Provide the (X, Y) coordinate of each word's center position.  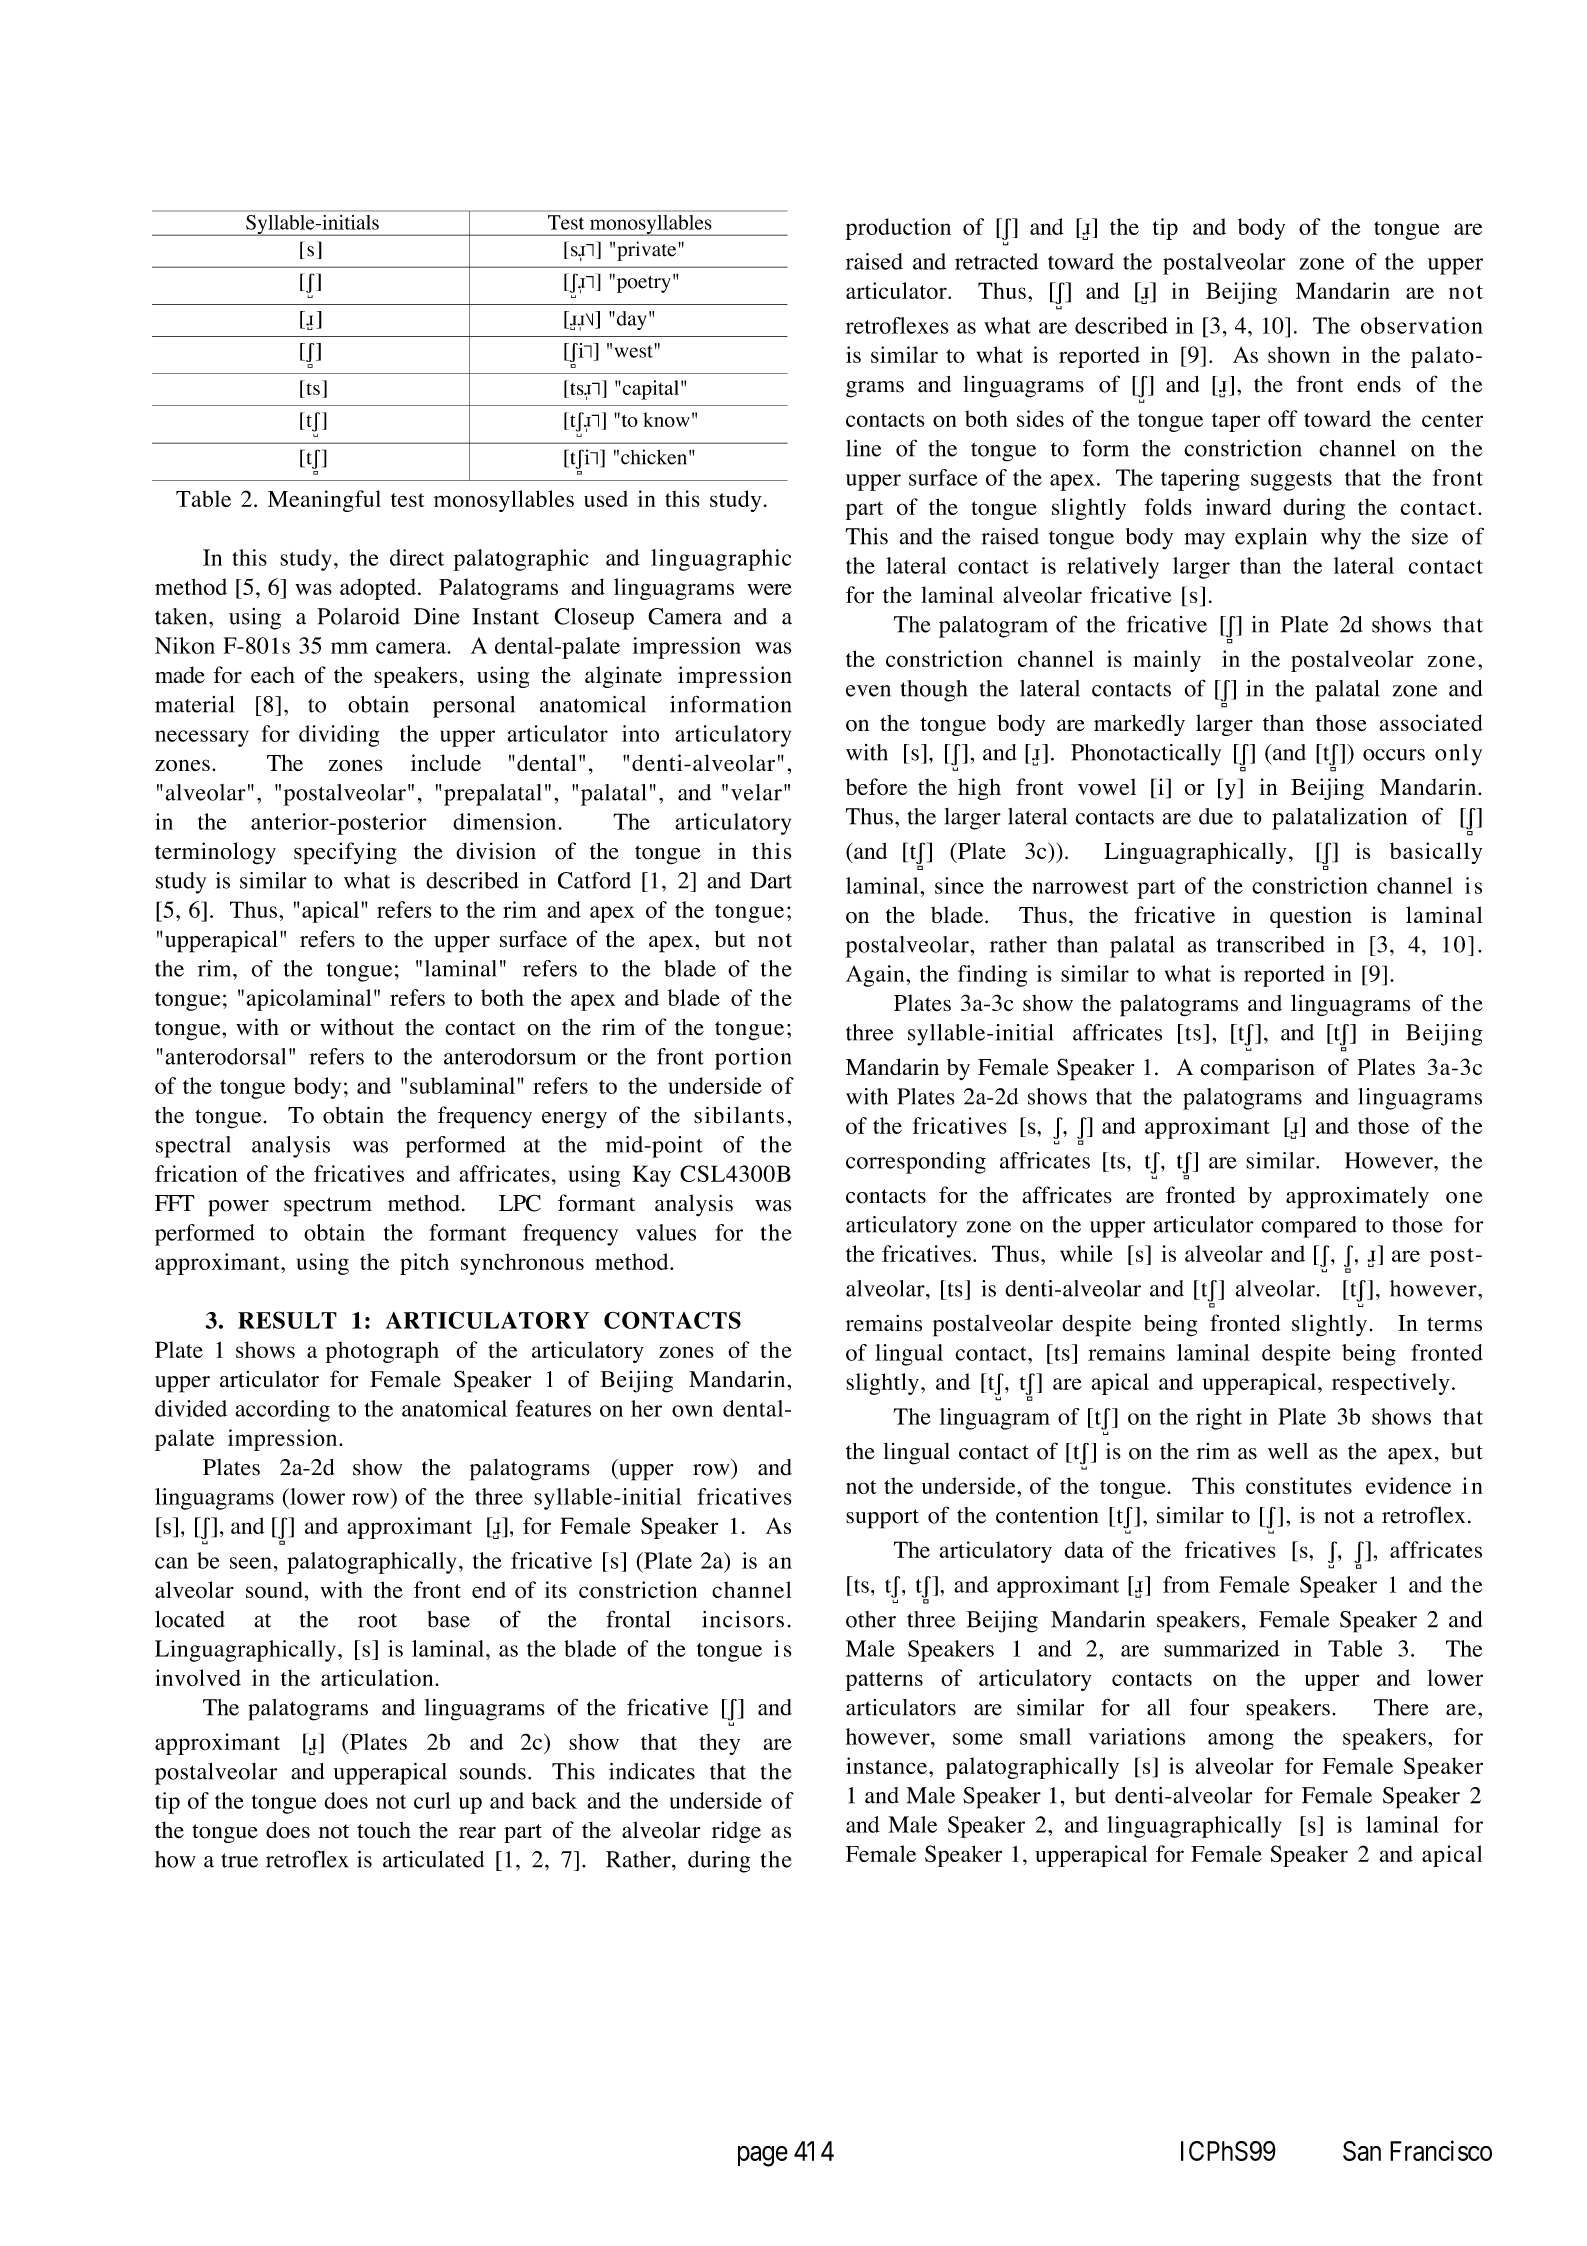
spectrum (328, 1207)
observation (1422, 325)
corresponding (916, 1163)
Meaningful (324, 501)
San (1362, 2151)
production (898, 229)
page (763, 2156)
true (239, 1860)
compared (1309, 1227)
